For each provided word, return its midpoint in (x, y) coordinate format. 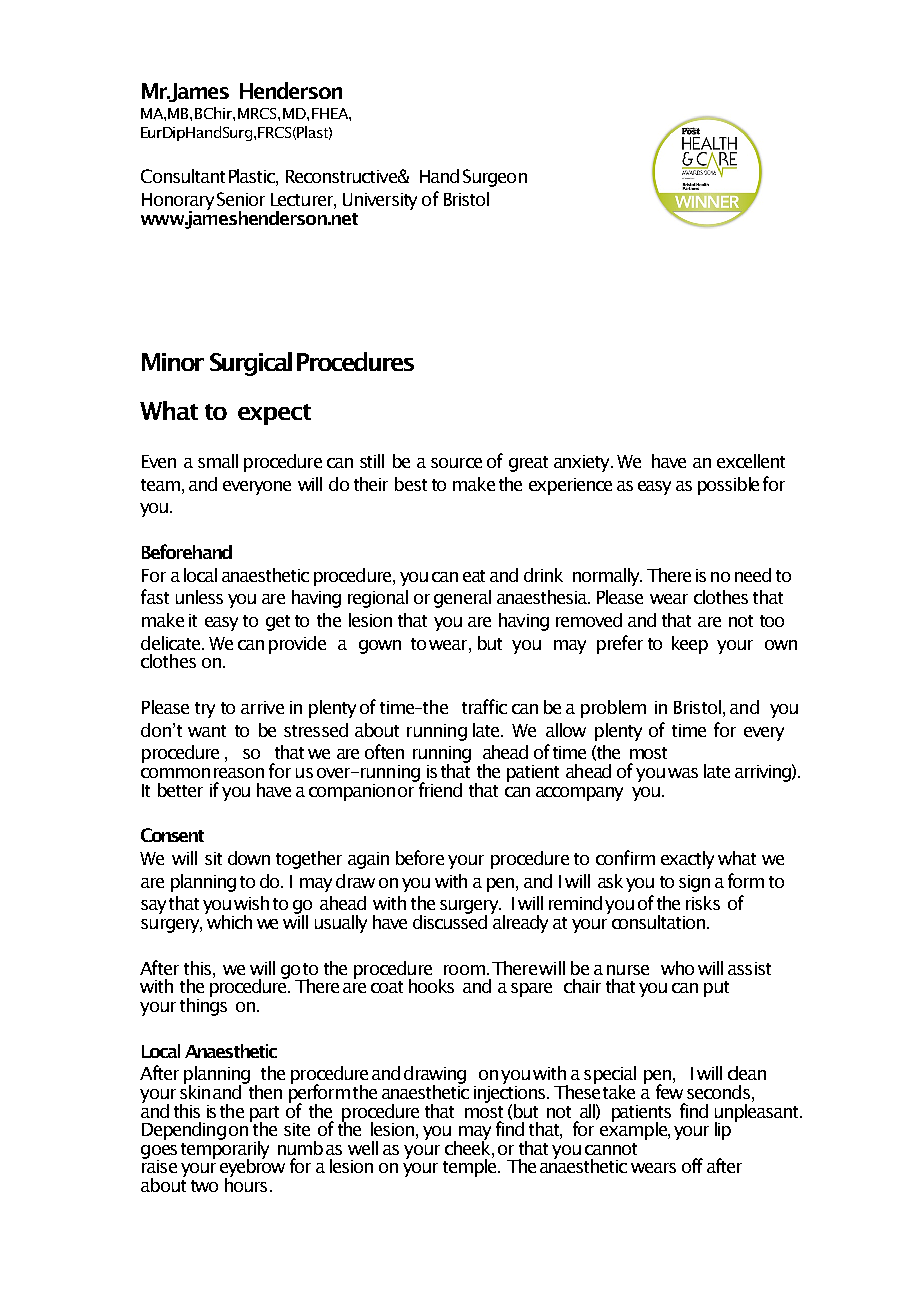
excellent (751, 461)
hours (246, 1183)
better (180, 790)
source (456, 463)
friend (439, 788)
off (692, 1165)
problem (613, 709)
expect (274, 414)
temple (471, 1166)
